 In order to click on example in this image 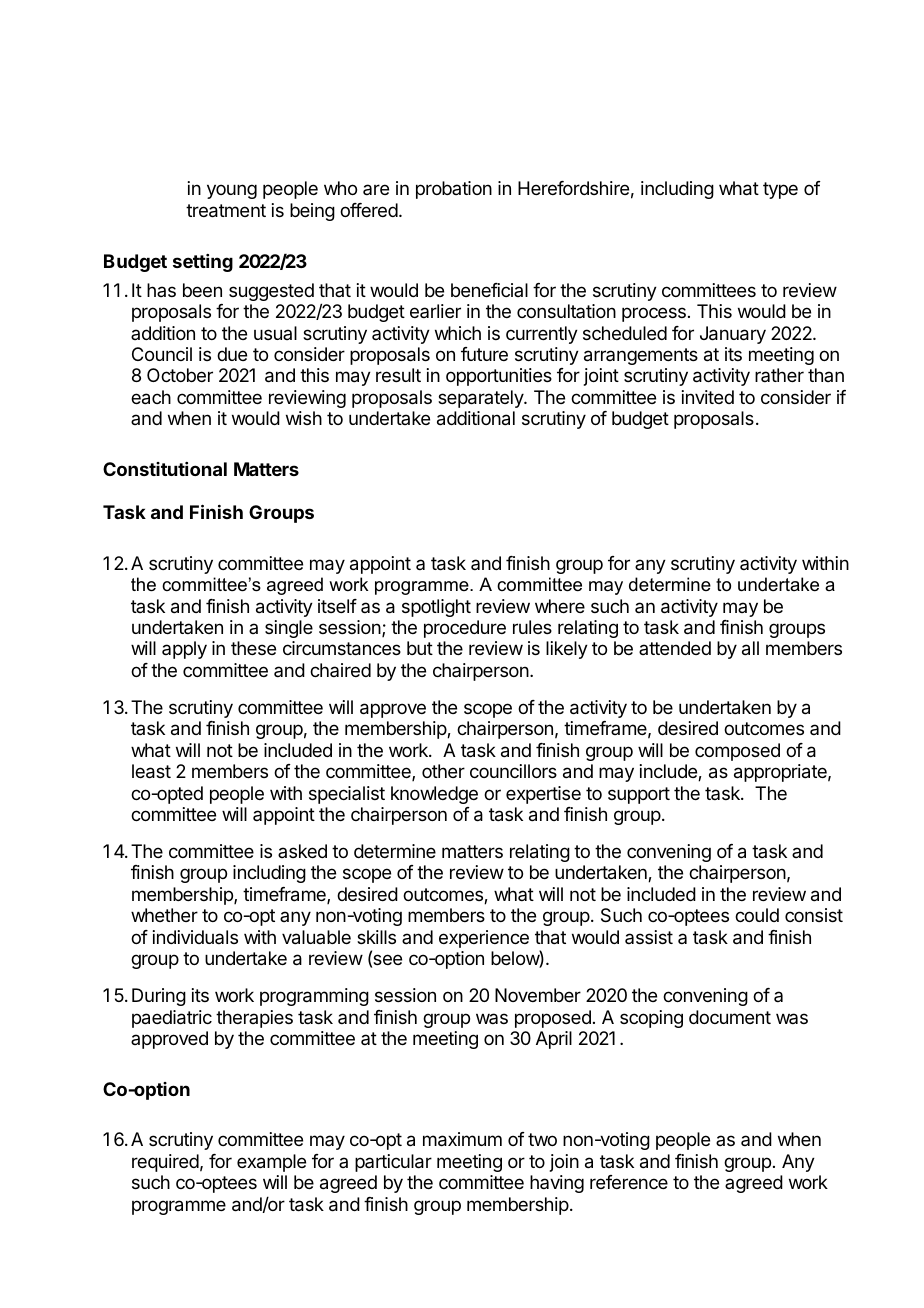, I will do `click(271, 1163)`.
